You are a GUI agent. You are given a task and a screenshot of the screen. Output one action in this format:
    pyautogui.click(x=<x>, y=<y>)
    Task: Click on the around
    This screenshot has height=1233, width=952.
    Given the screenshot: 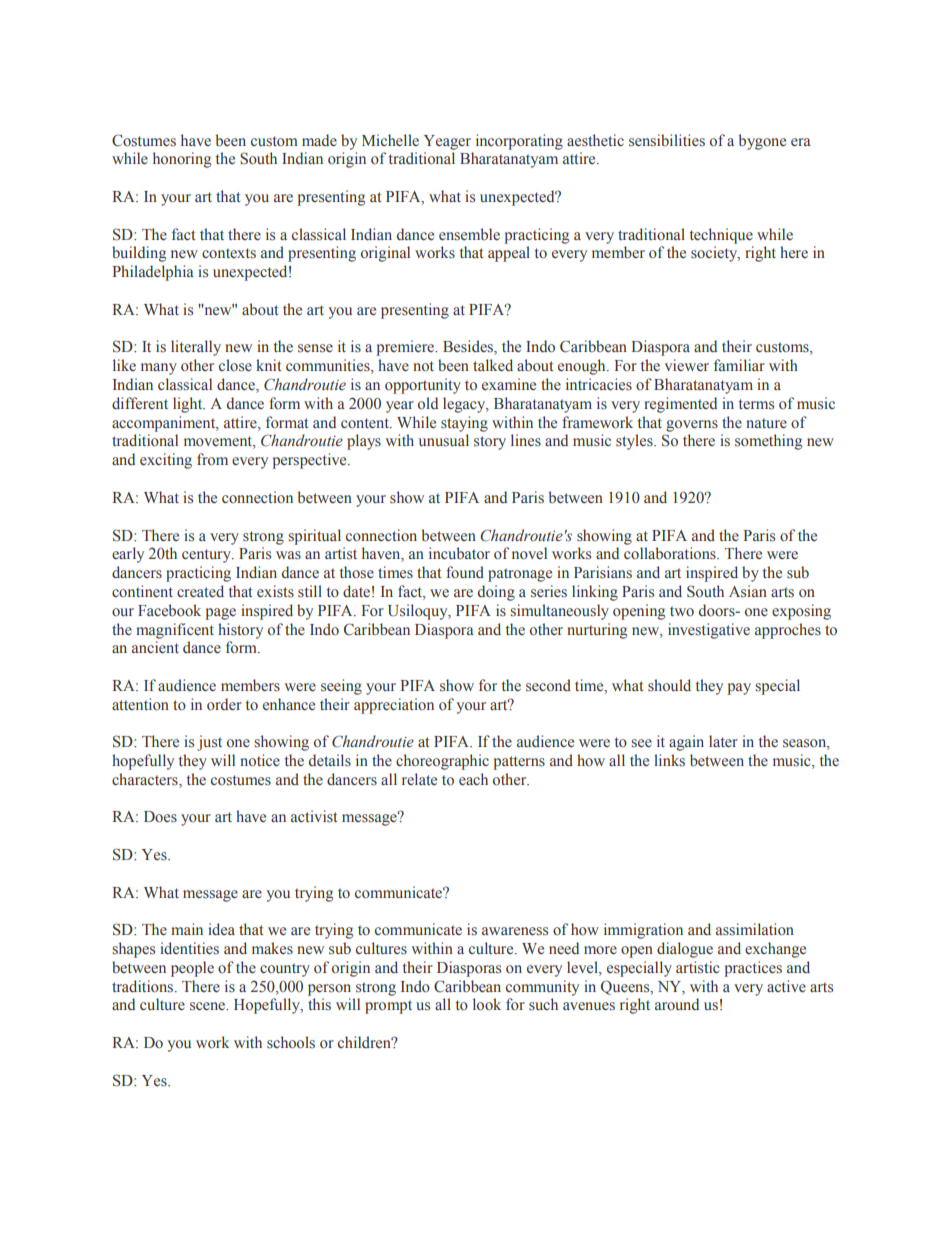 What is the action you would take?
    pyautogui.click(x=677, y=1004)
